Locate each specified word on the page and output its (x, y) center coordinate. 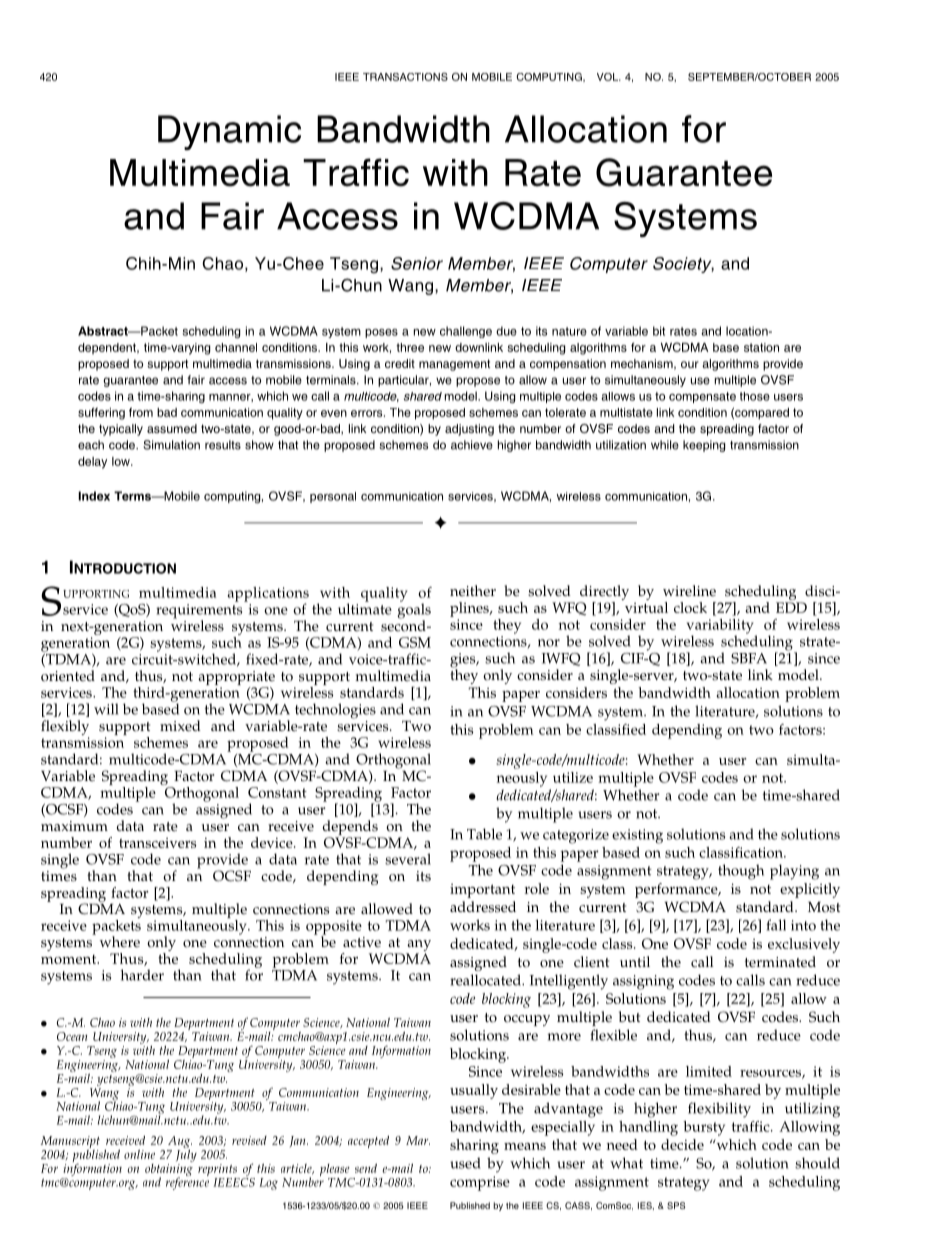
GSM (415, 642)
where (120, 942)
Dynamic (229, 132)
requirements (199, 612)
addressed (483, 907)
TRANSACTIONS (405, 76)
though (741, 872)
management (454, 365)
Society (683, 265)
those (755, 396)
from (141, 412)
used (465, 1163)
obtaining (169, 1170)
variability (720, 627)
